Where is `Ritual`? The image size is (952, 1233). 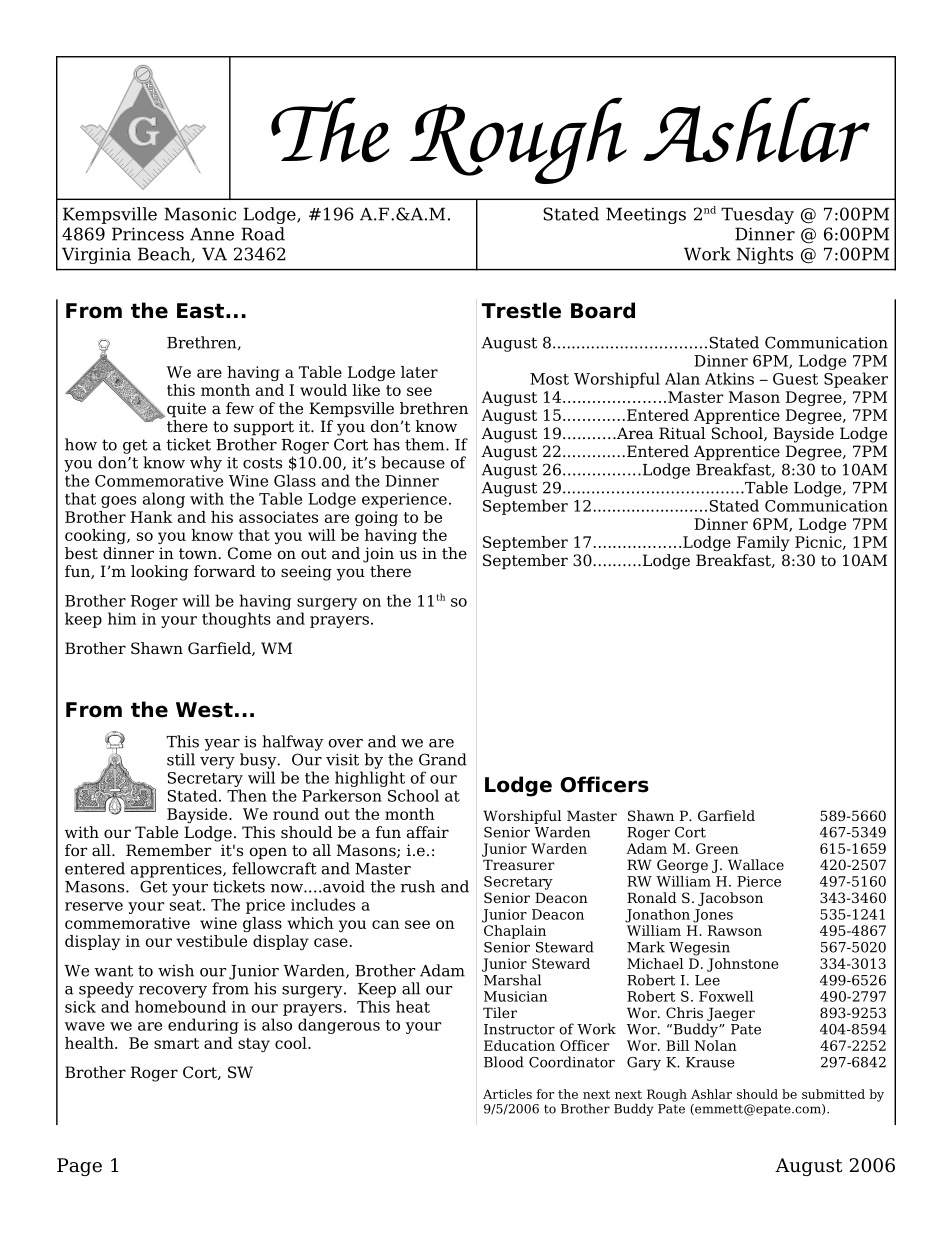 Ritual is located at coordinates (682, 433).
